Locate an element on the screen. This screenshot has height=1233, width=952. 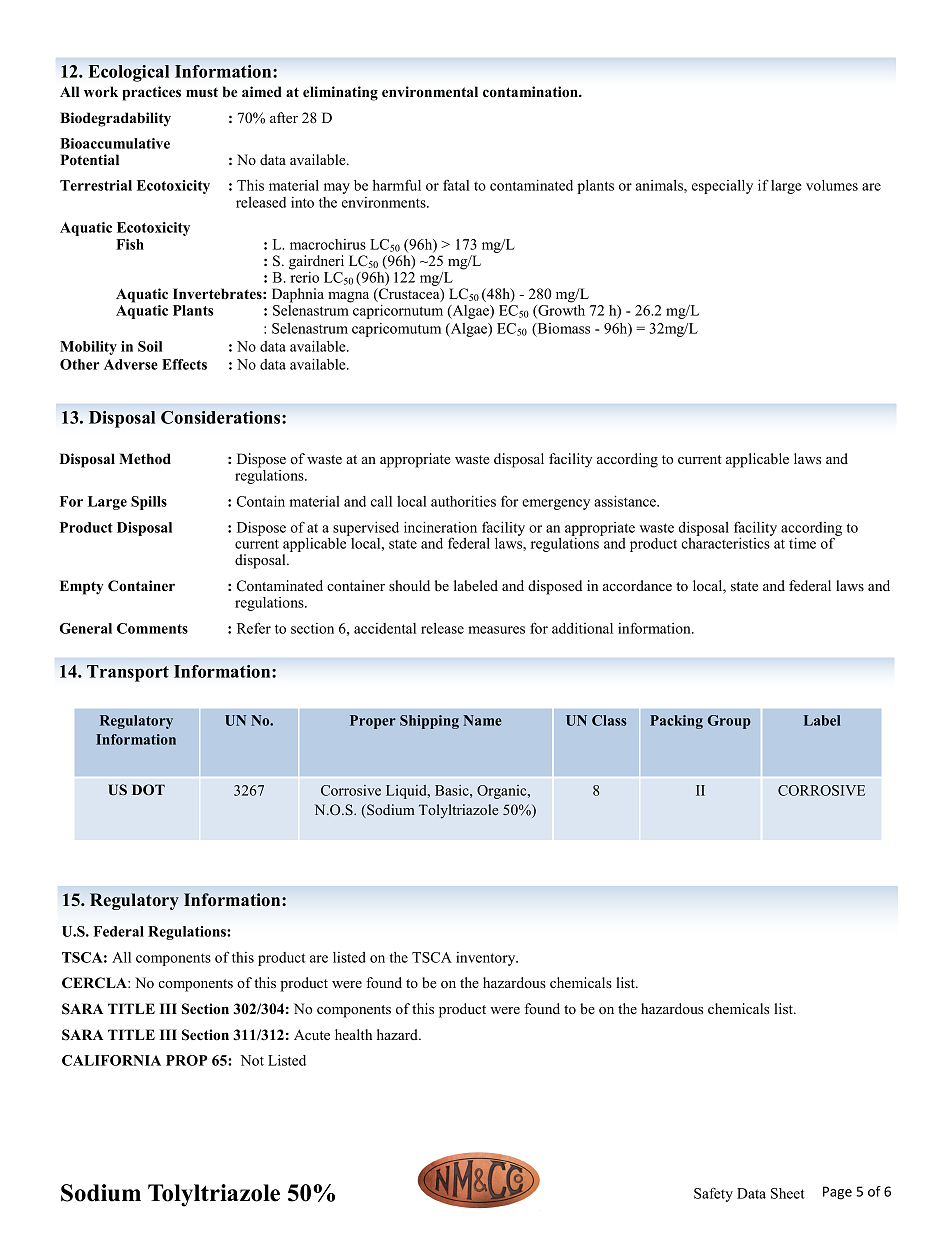
environmental is located at coordinates (430, 91).
